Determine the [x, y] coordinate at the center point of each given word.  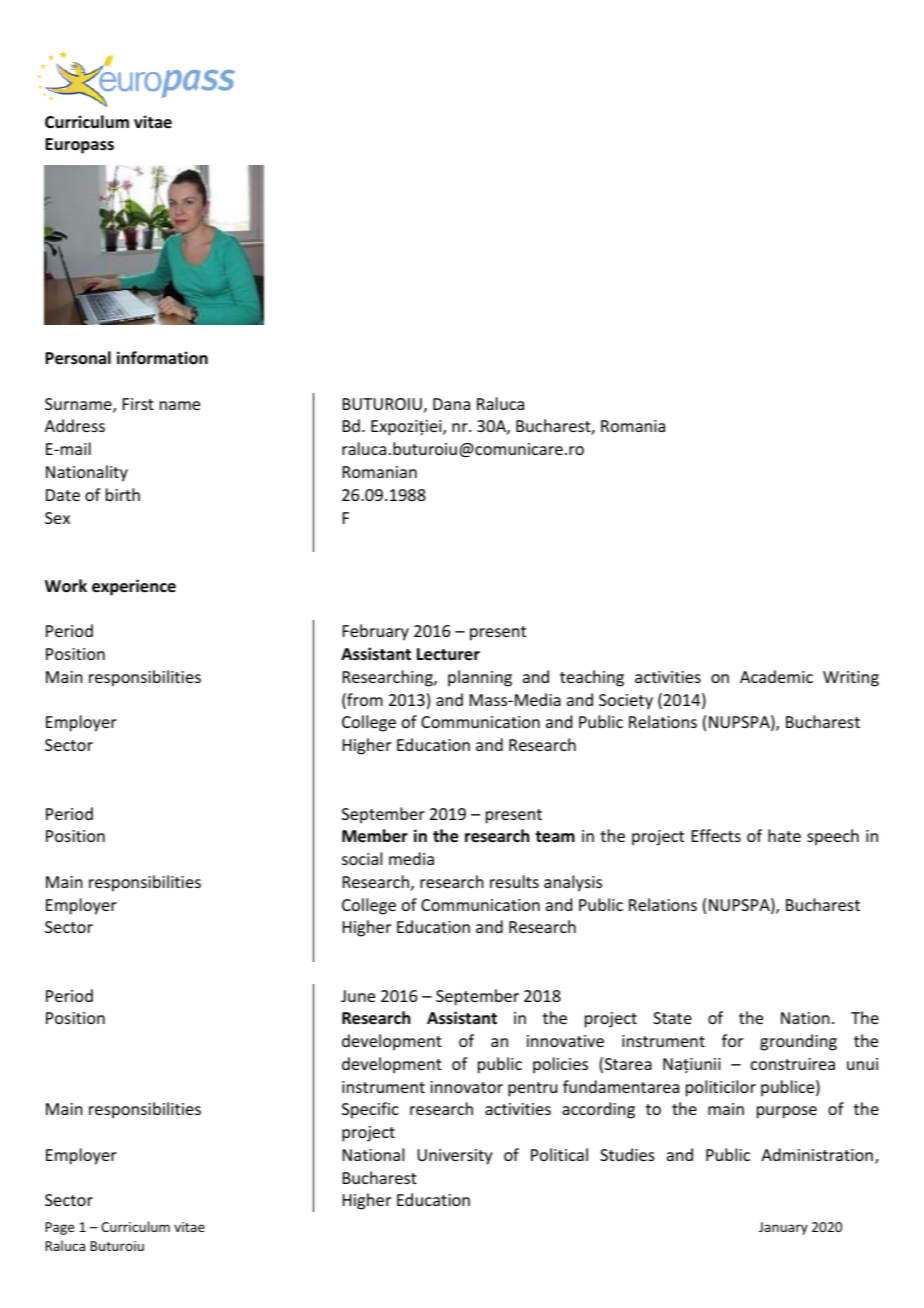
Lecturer [448, 654]
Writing [851, 679]
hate [784, 835]
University [455, 1157]
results [514, 881]
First [138, 404]
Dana [451, 404]
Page [59, 1228]
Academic [776, 676]
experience [134, 587]
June [358, 996]
